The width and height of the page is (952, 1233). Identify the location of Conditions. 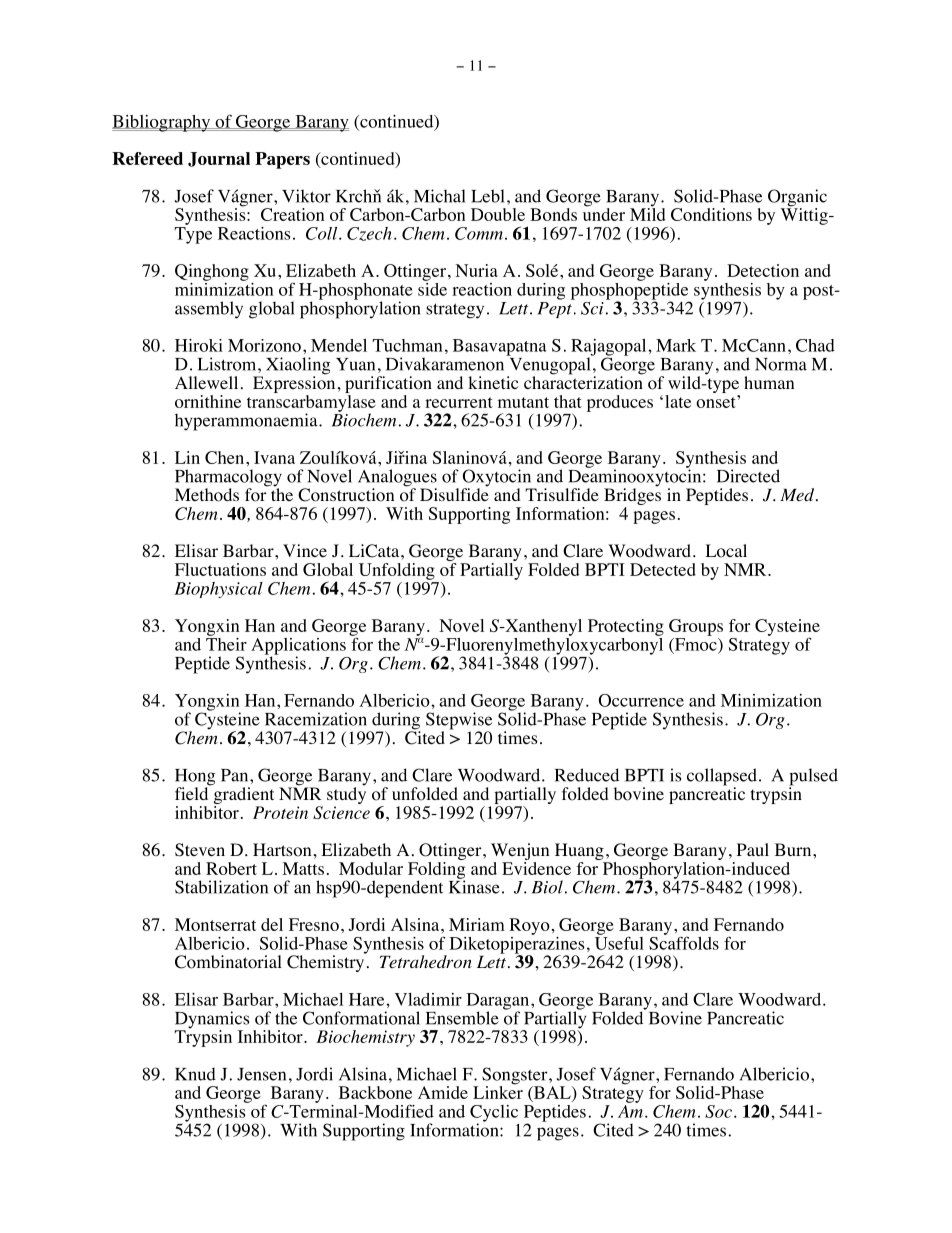
(711, 214).
